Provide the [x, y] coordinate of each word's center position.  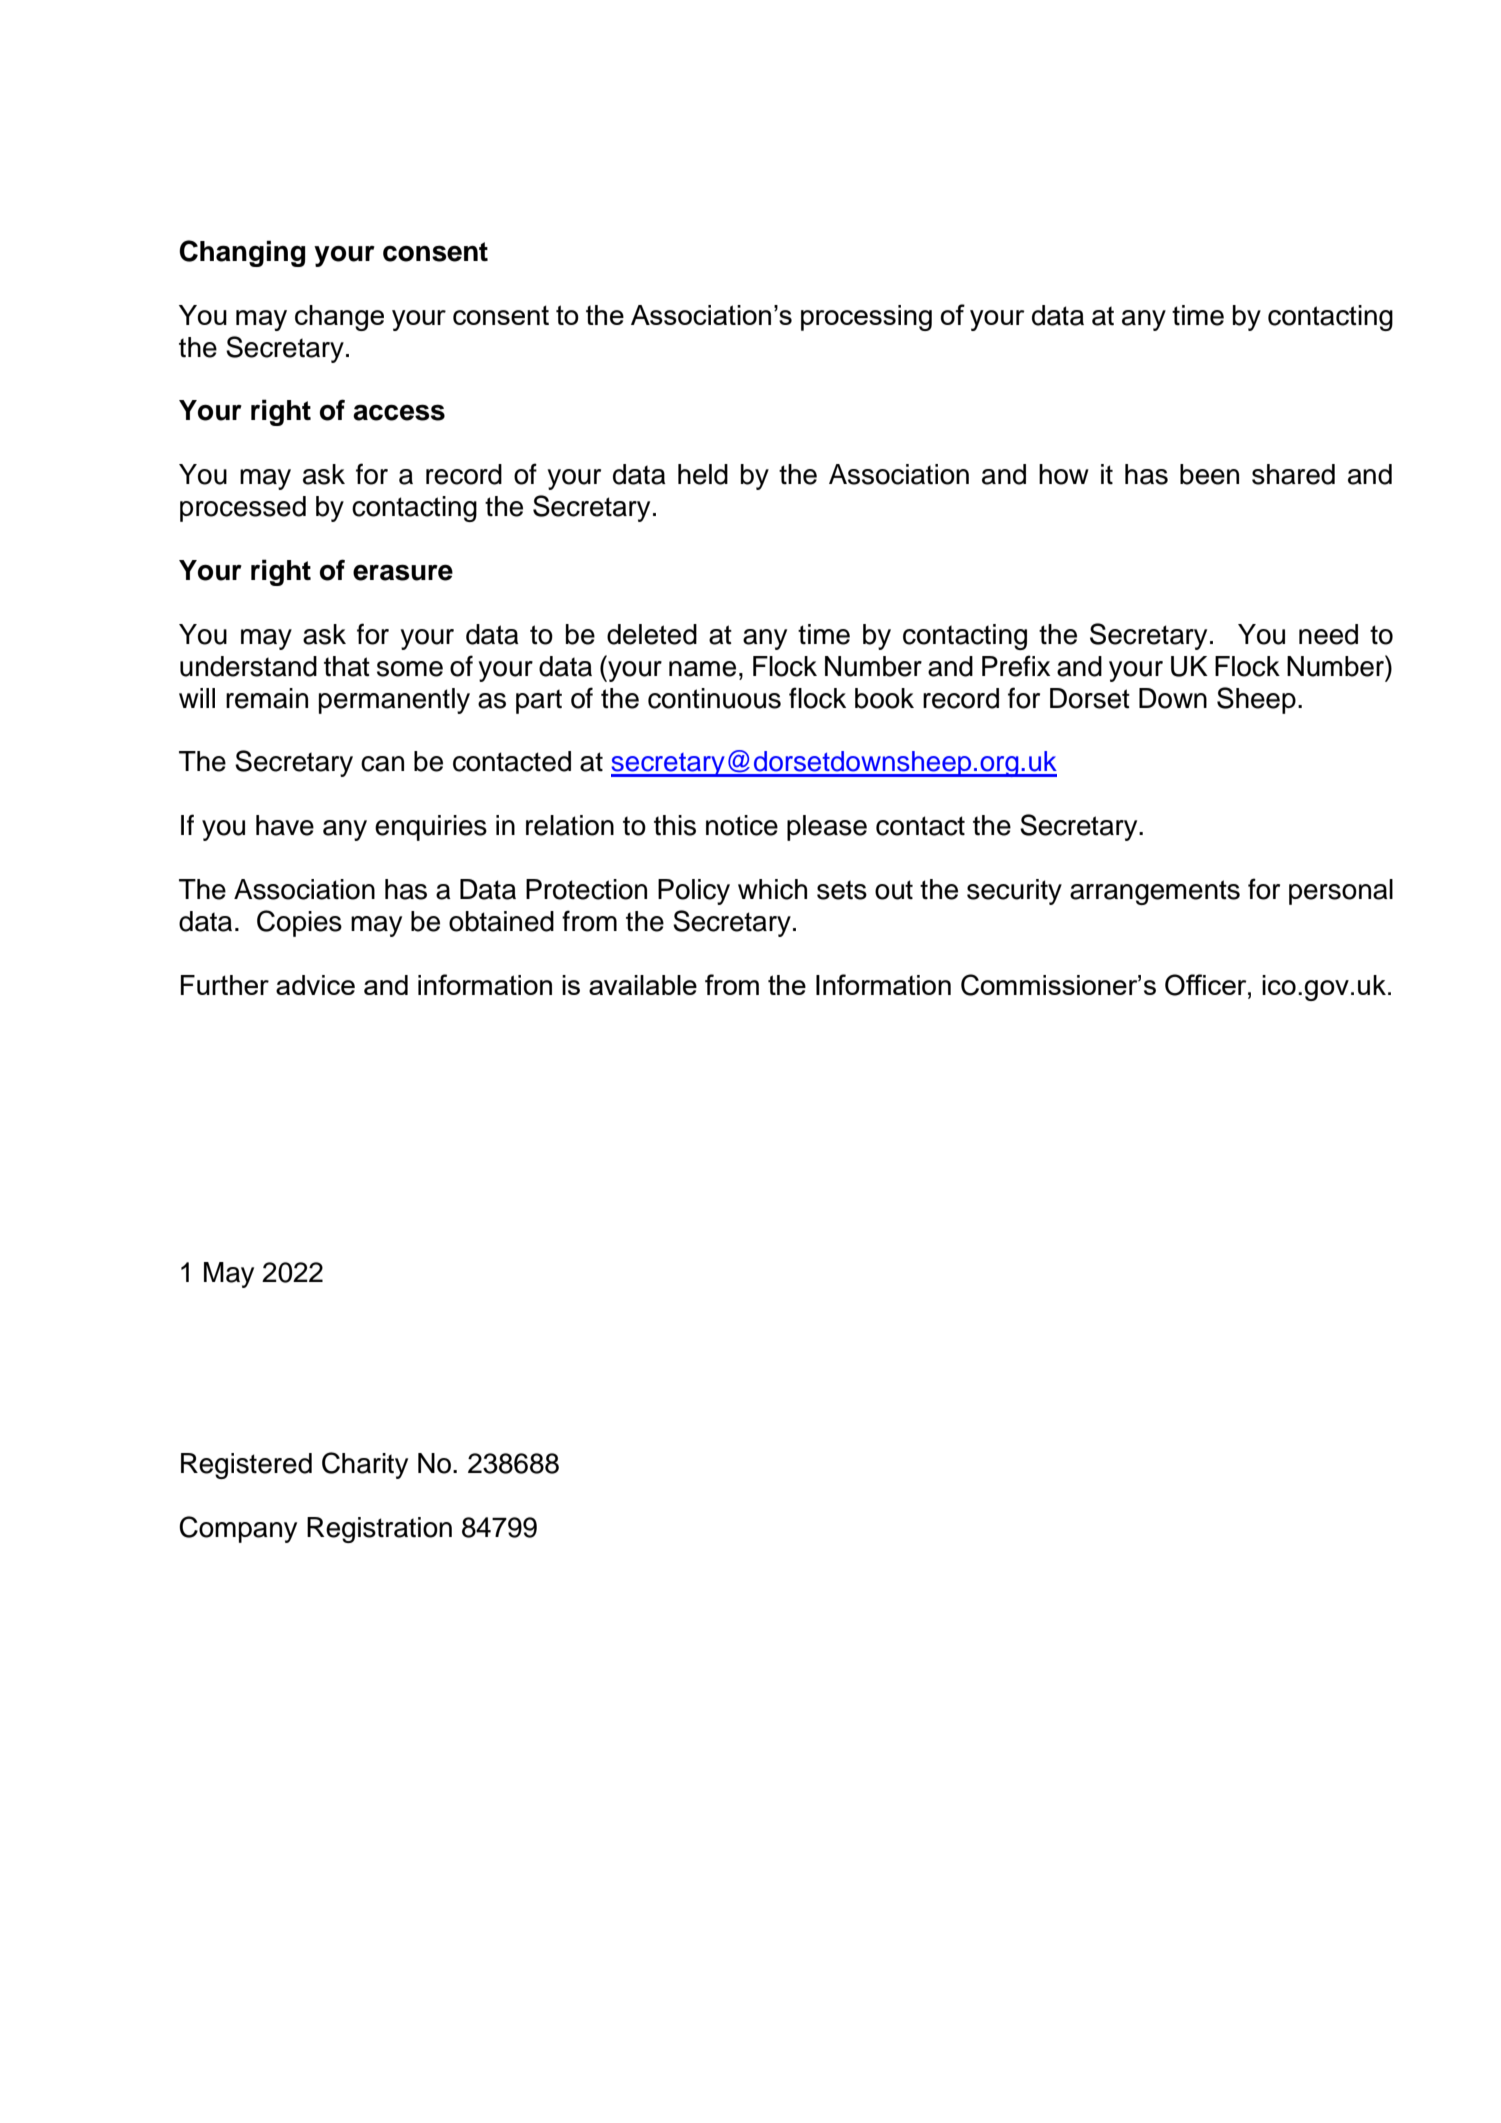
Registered [246, 1466]
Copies [299, 923]
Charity [365, 1465]
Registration [379, 1530]
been [1209, 474]
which [772, 889]
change [339, 318]
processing [866, 318]
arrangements [1155, 892]
